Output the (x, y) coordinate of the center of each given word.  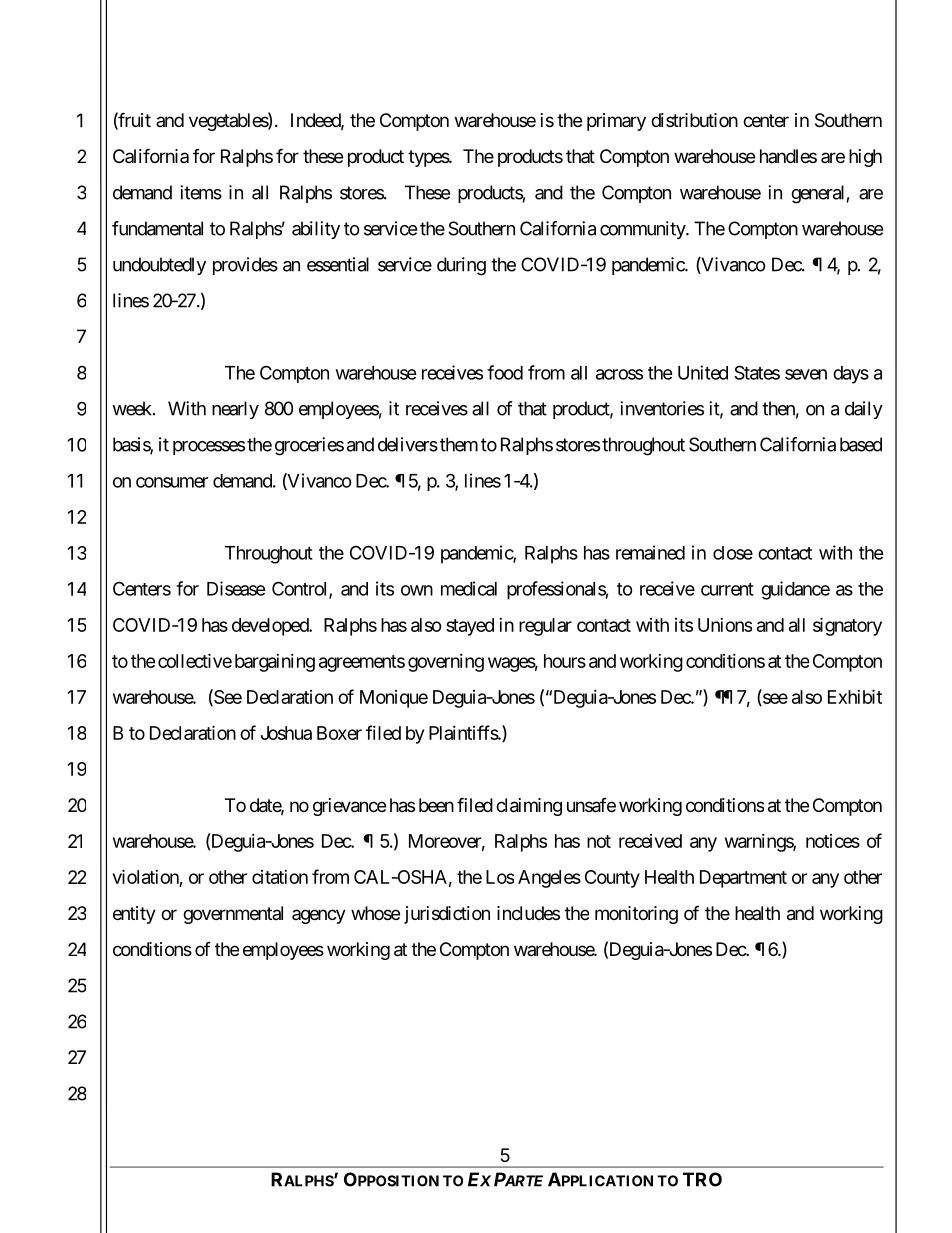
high (865, 158)
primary (616, 122)
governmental (233, 915)
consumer (172, 482)
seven (806, 374)
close (733, 553)
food (505, 372)
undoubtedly (159, 266)
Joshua (286, 733)
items (201, 192)
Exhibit (855, 696)
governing (446, 663)
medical (469, 588)
